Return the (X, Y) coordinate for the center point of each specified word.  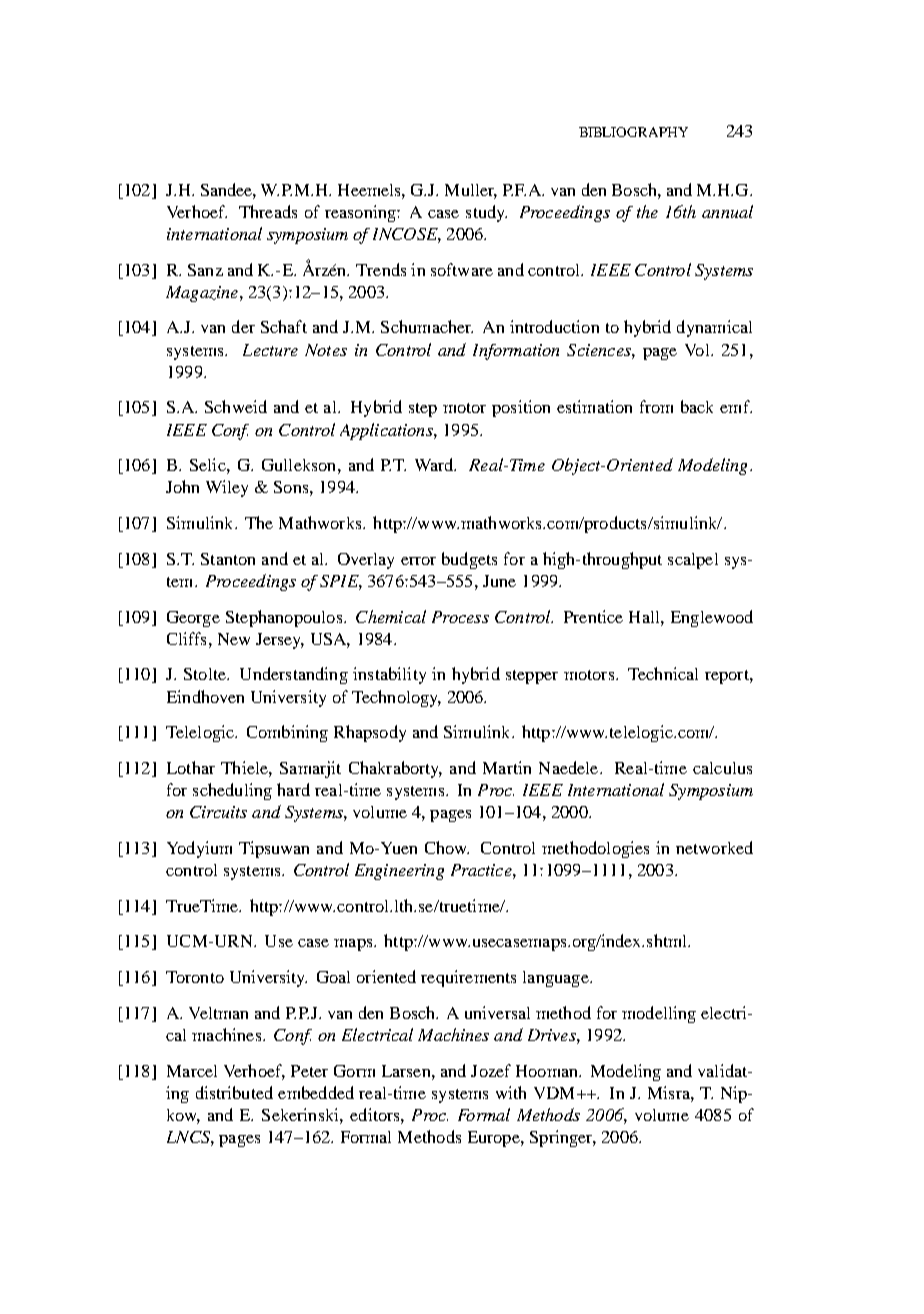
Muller (471, 191)
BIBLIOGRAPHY (633, 132)
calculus (722, 768)
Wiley (227, 488)
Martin (507, 767)
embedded (316, 1092)
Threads (268, 211)
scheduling (232, 791)
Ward (435, 464)
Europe (495, 1139)
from (656, 406)
